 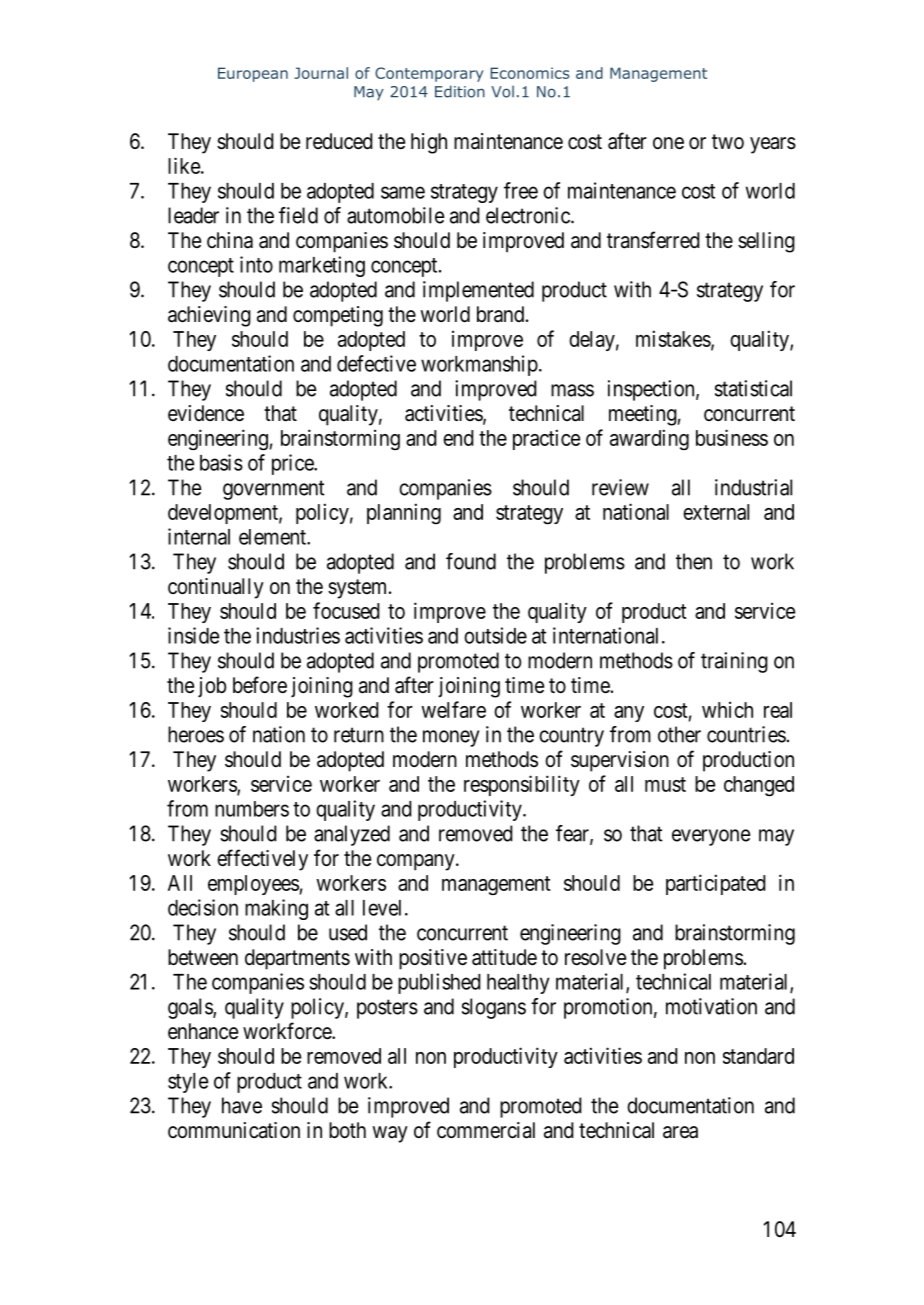 What do you see at coordinates (694, 561) in the document?
I see `then` at bounding box center [694, 561].
